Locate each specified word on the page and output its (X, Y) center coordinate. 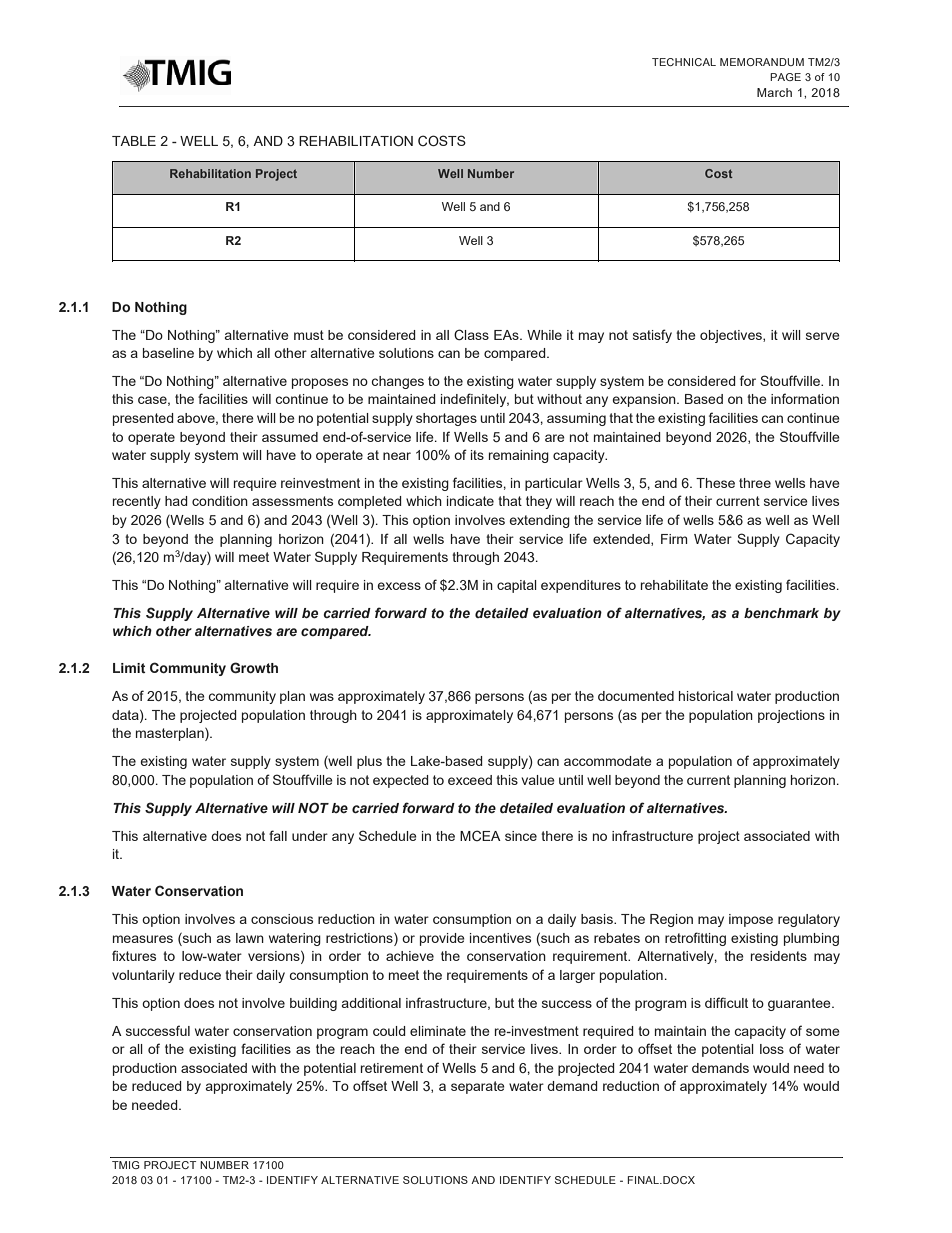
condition (220, 501)
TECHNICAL (684, 62)
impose (751, 920)
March (774, 92)
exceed (470, 780)
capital (517, 586)
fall (278, 835)
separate (478, 1087)
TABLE (134, 141)
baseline (168, 353)
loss (772, 1049)
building (313, 1004)
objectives (732, 336)
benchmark (781, 613)
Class (471, 335)
